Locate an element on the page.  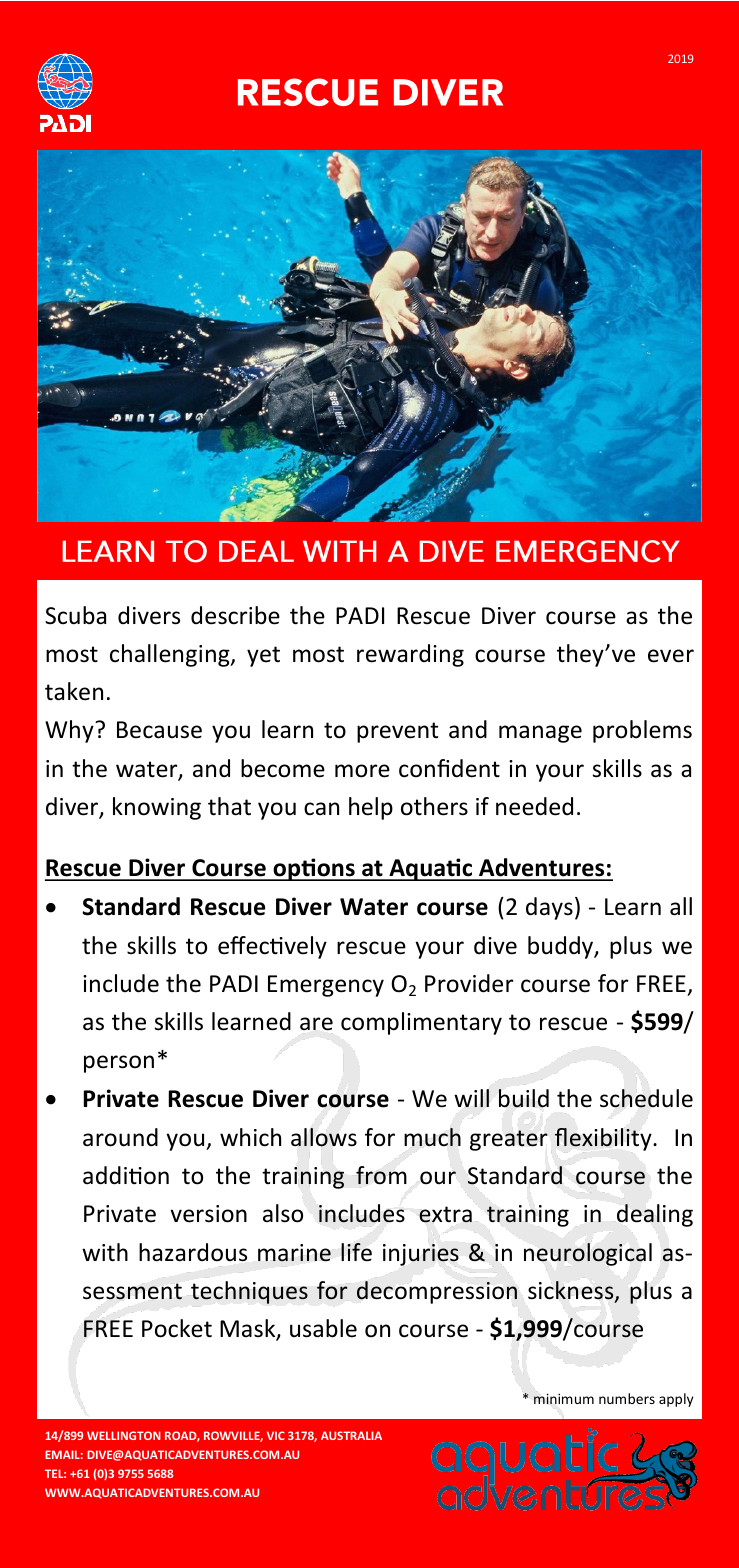
complimentary is located at coordinates (421, 1023).
